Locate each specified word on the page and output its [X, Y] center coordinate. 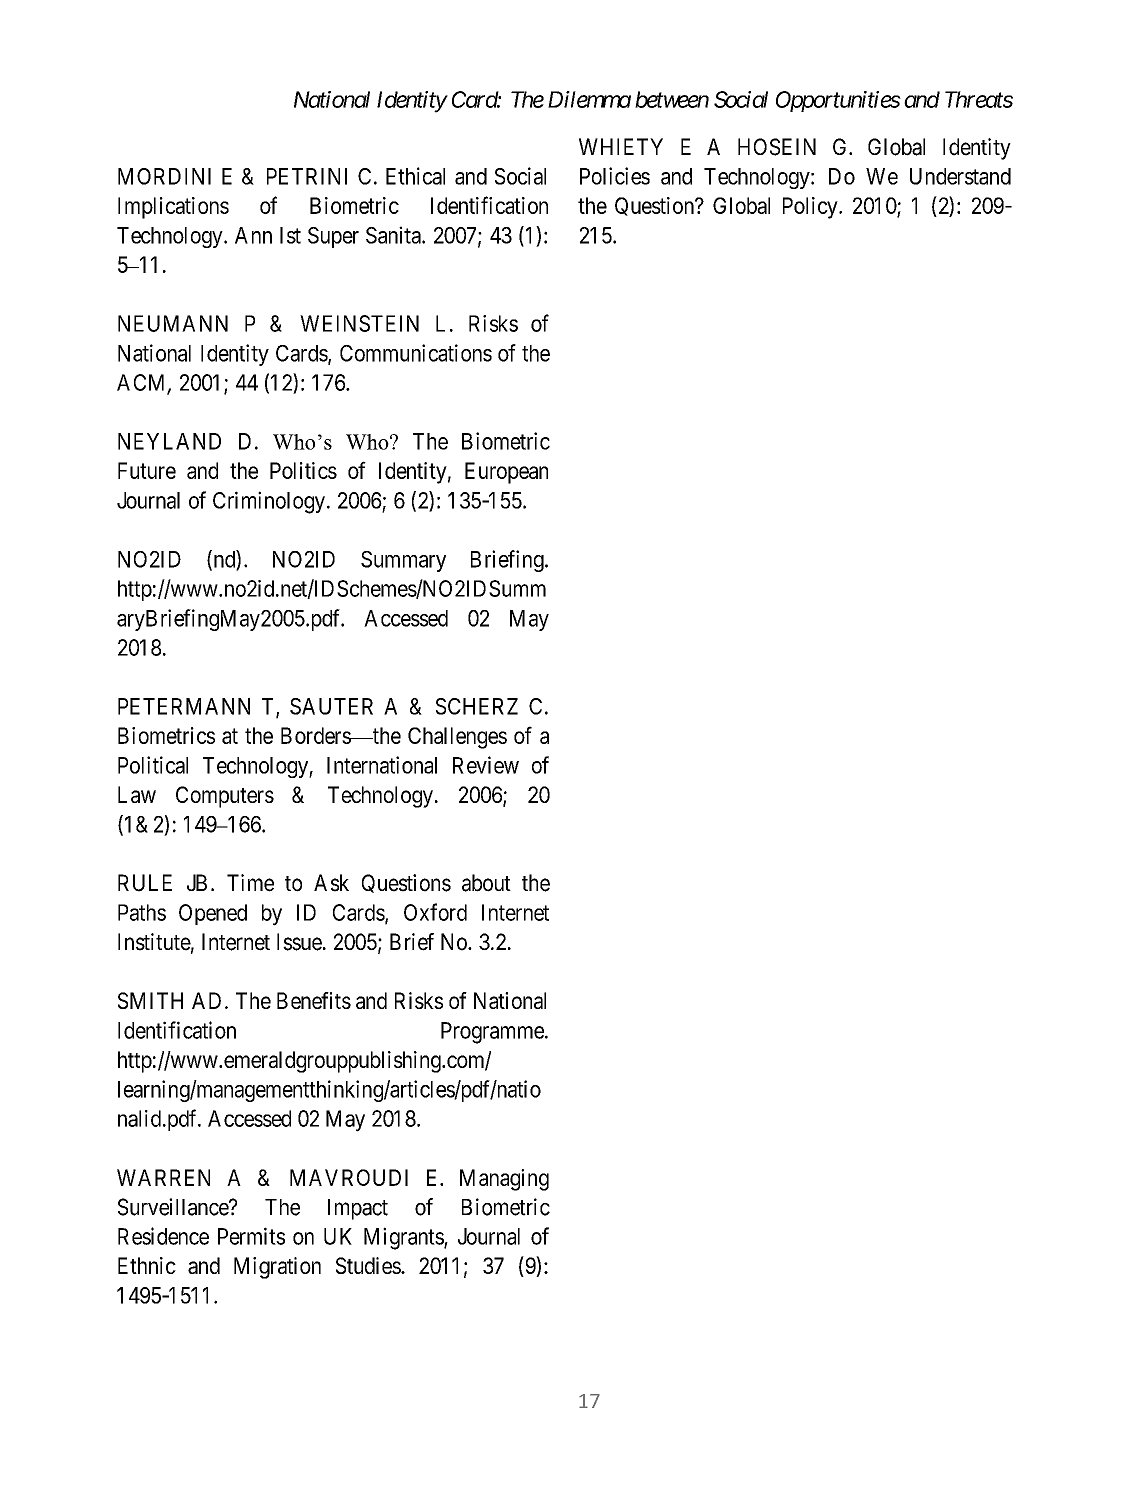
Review [486, 765]
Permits [251, 1236]
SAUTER [331, 706]
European [506, 473]
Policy [811, 208]
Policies [615, 176]
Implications [173, 208]
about [486, 883]
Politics [303, 470]
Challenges [457, 738]
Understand [960, 176]
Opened [213, 914]
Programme [492, 1033]
